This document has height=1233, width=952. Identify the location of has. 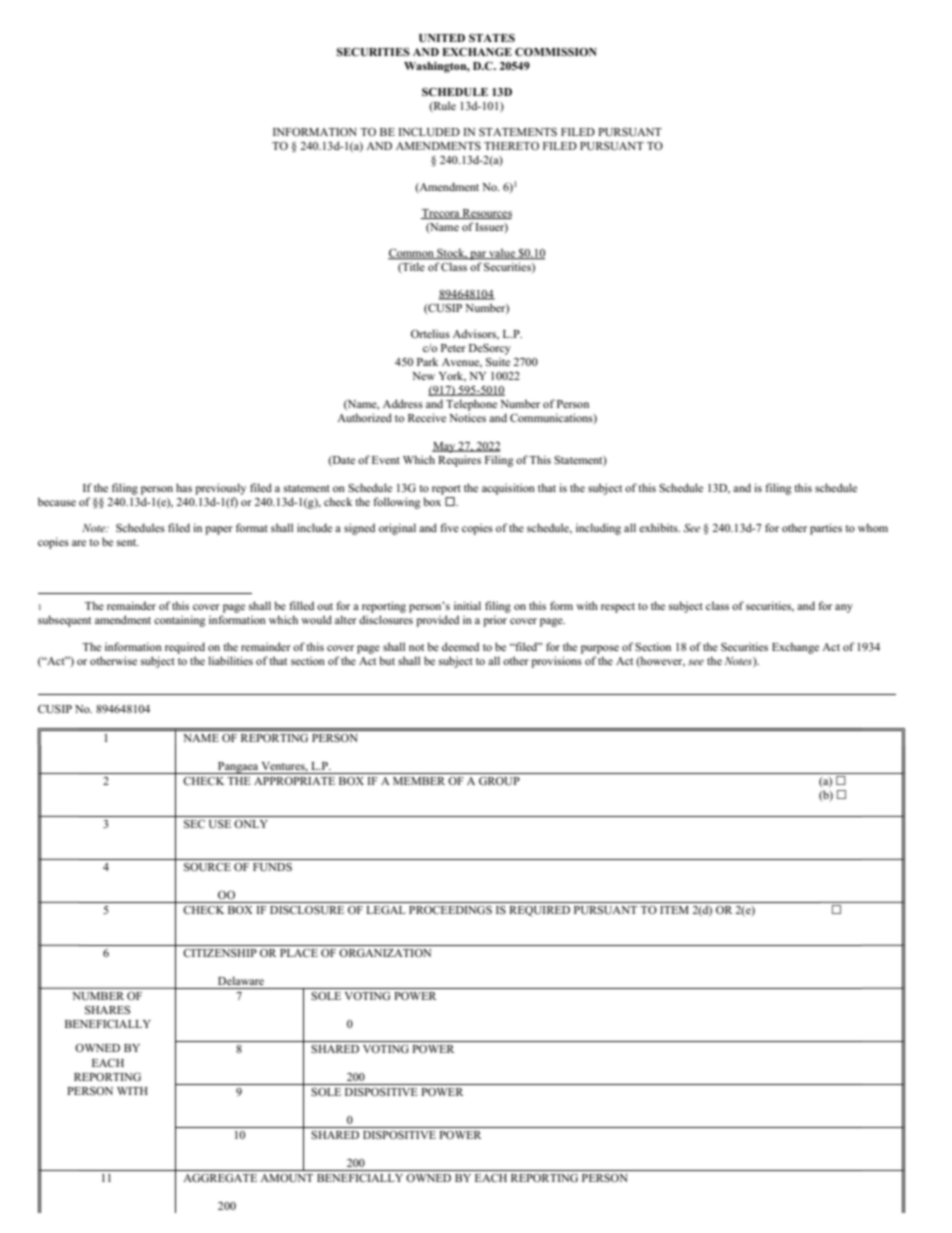
(184, 487).
